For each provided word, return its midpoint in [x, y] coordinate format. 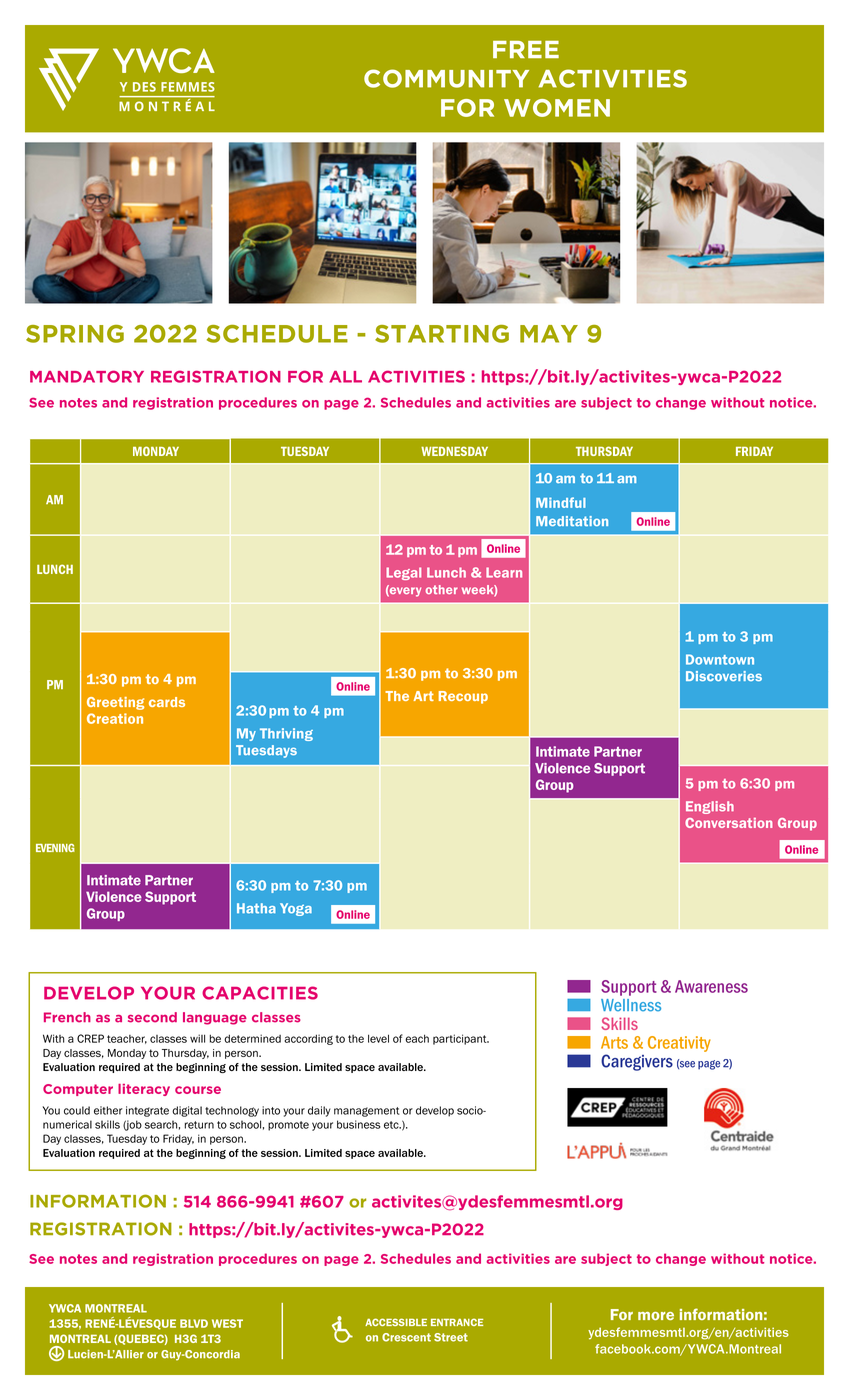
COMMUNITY [446, 78]
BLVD [194, 1323]
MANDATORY [87, 376]
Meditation [572, 521]
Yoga [296, 909]
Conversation [728, 823]
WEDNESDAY [454, 451]
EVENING [55, 847]
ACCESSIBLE [396, 1322]
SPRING [75, 334]
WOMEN [557, 108]
